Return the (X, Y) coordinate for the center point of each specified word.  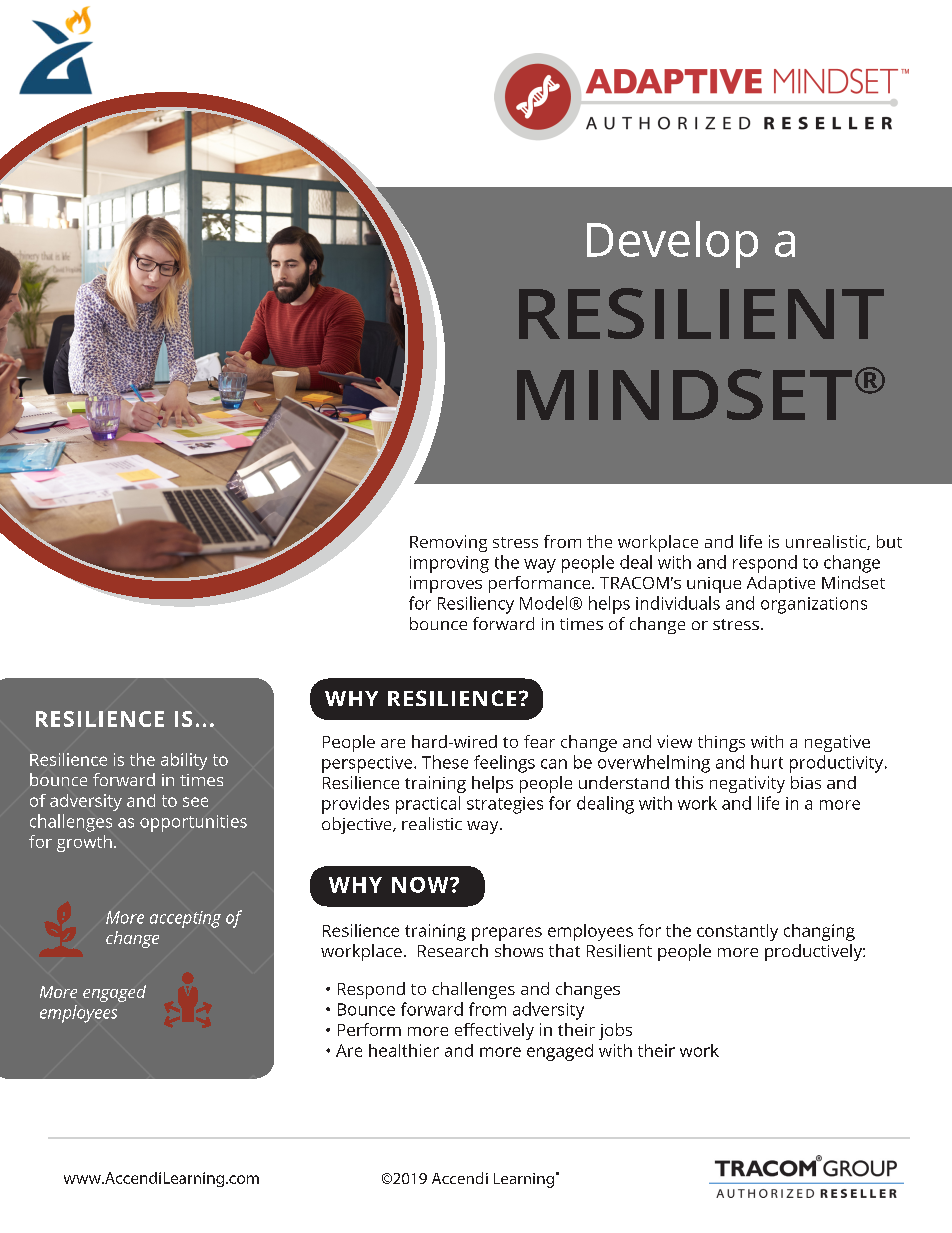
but (889, 541)
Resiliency (476, 605)
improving (449, 564)
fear (539, 741)
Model (543, 603)
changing (819, 932)
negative (837, 743)
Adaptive (781, 584)
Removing (448, 543)
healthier (404, 1050)
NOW (421, 885)
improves (446, 584)
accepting (185, 919)
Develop (672, 244)
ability (184, 761)
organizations (814, 605)
